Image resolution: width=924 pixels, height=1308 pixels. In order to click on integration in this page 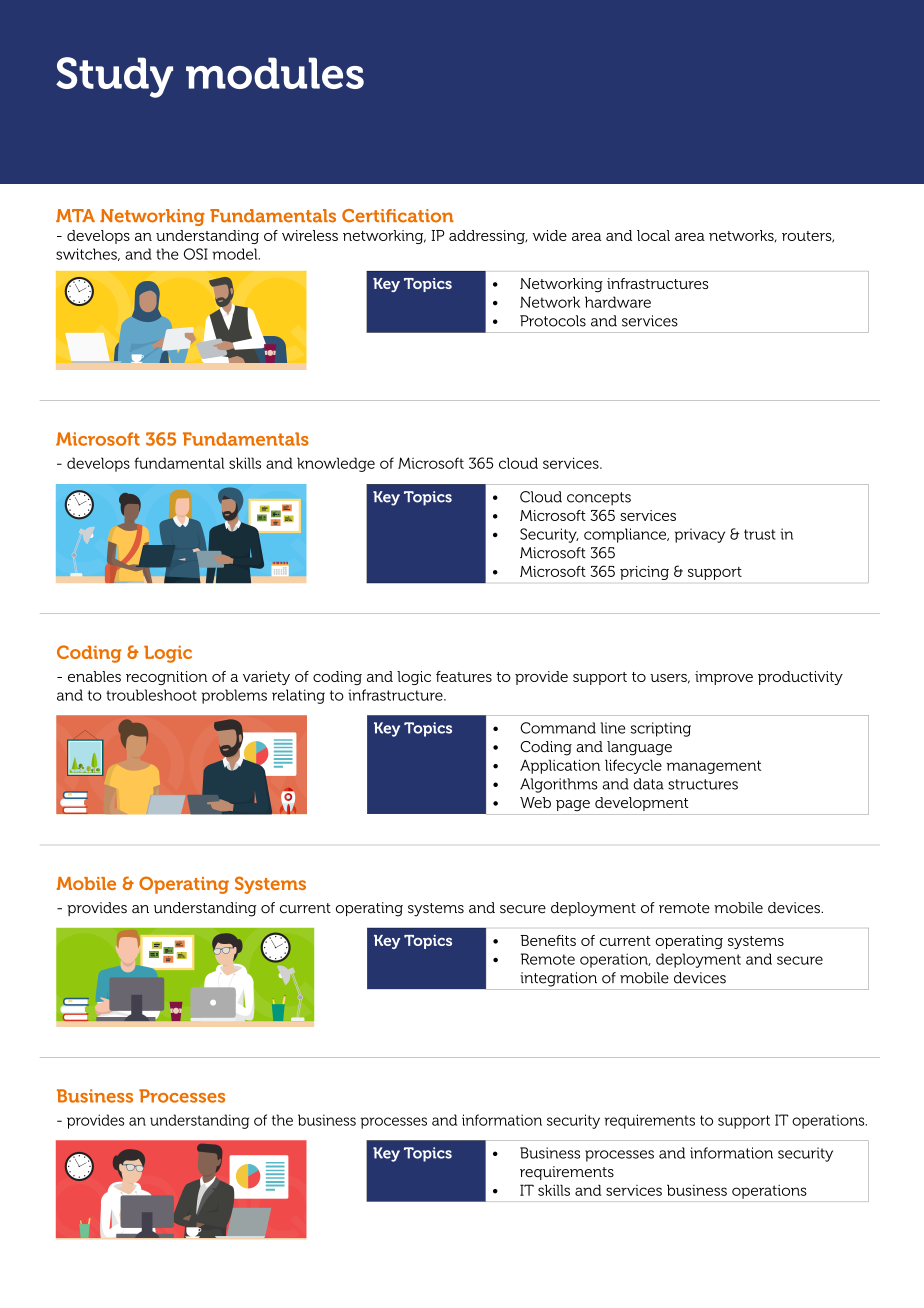, I will do `click(558, 979)`.
